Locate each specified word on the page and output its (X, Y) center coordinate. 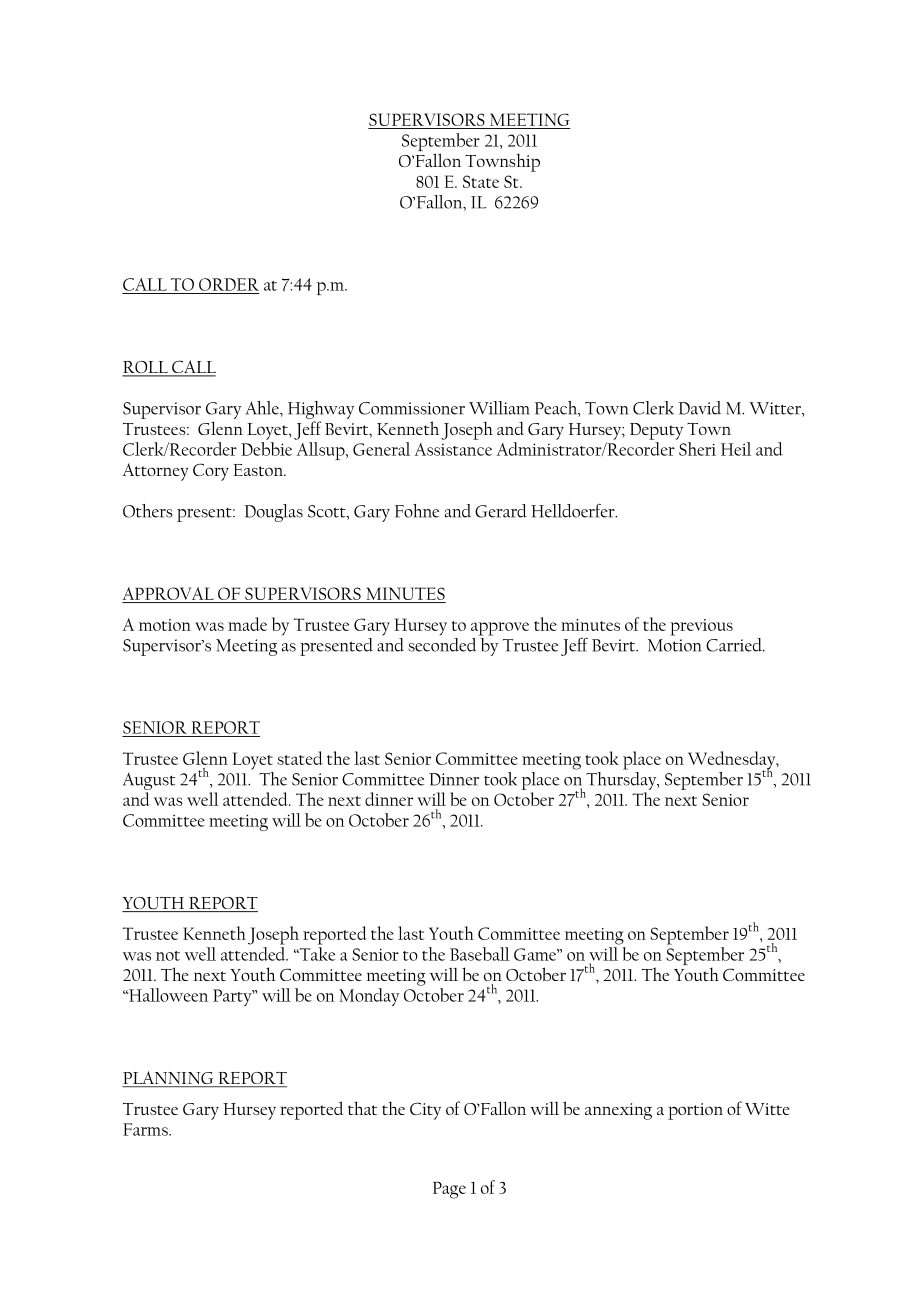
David (699, 408)
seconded (442, 643)
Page (449, 1190)
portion (695, 1111)
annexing (618, 1111)
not (168, 956)
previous (701, 627)
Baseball (480, 954)
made (247, 624)
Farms (146, 1129)
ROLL (146, 368)
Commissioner (412, 408)
